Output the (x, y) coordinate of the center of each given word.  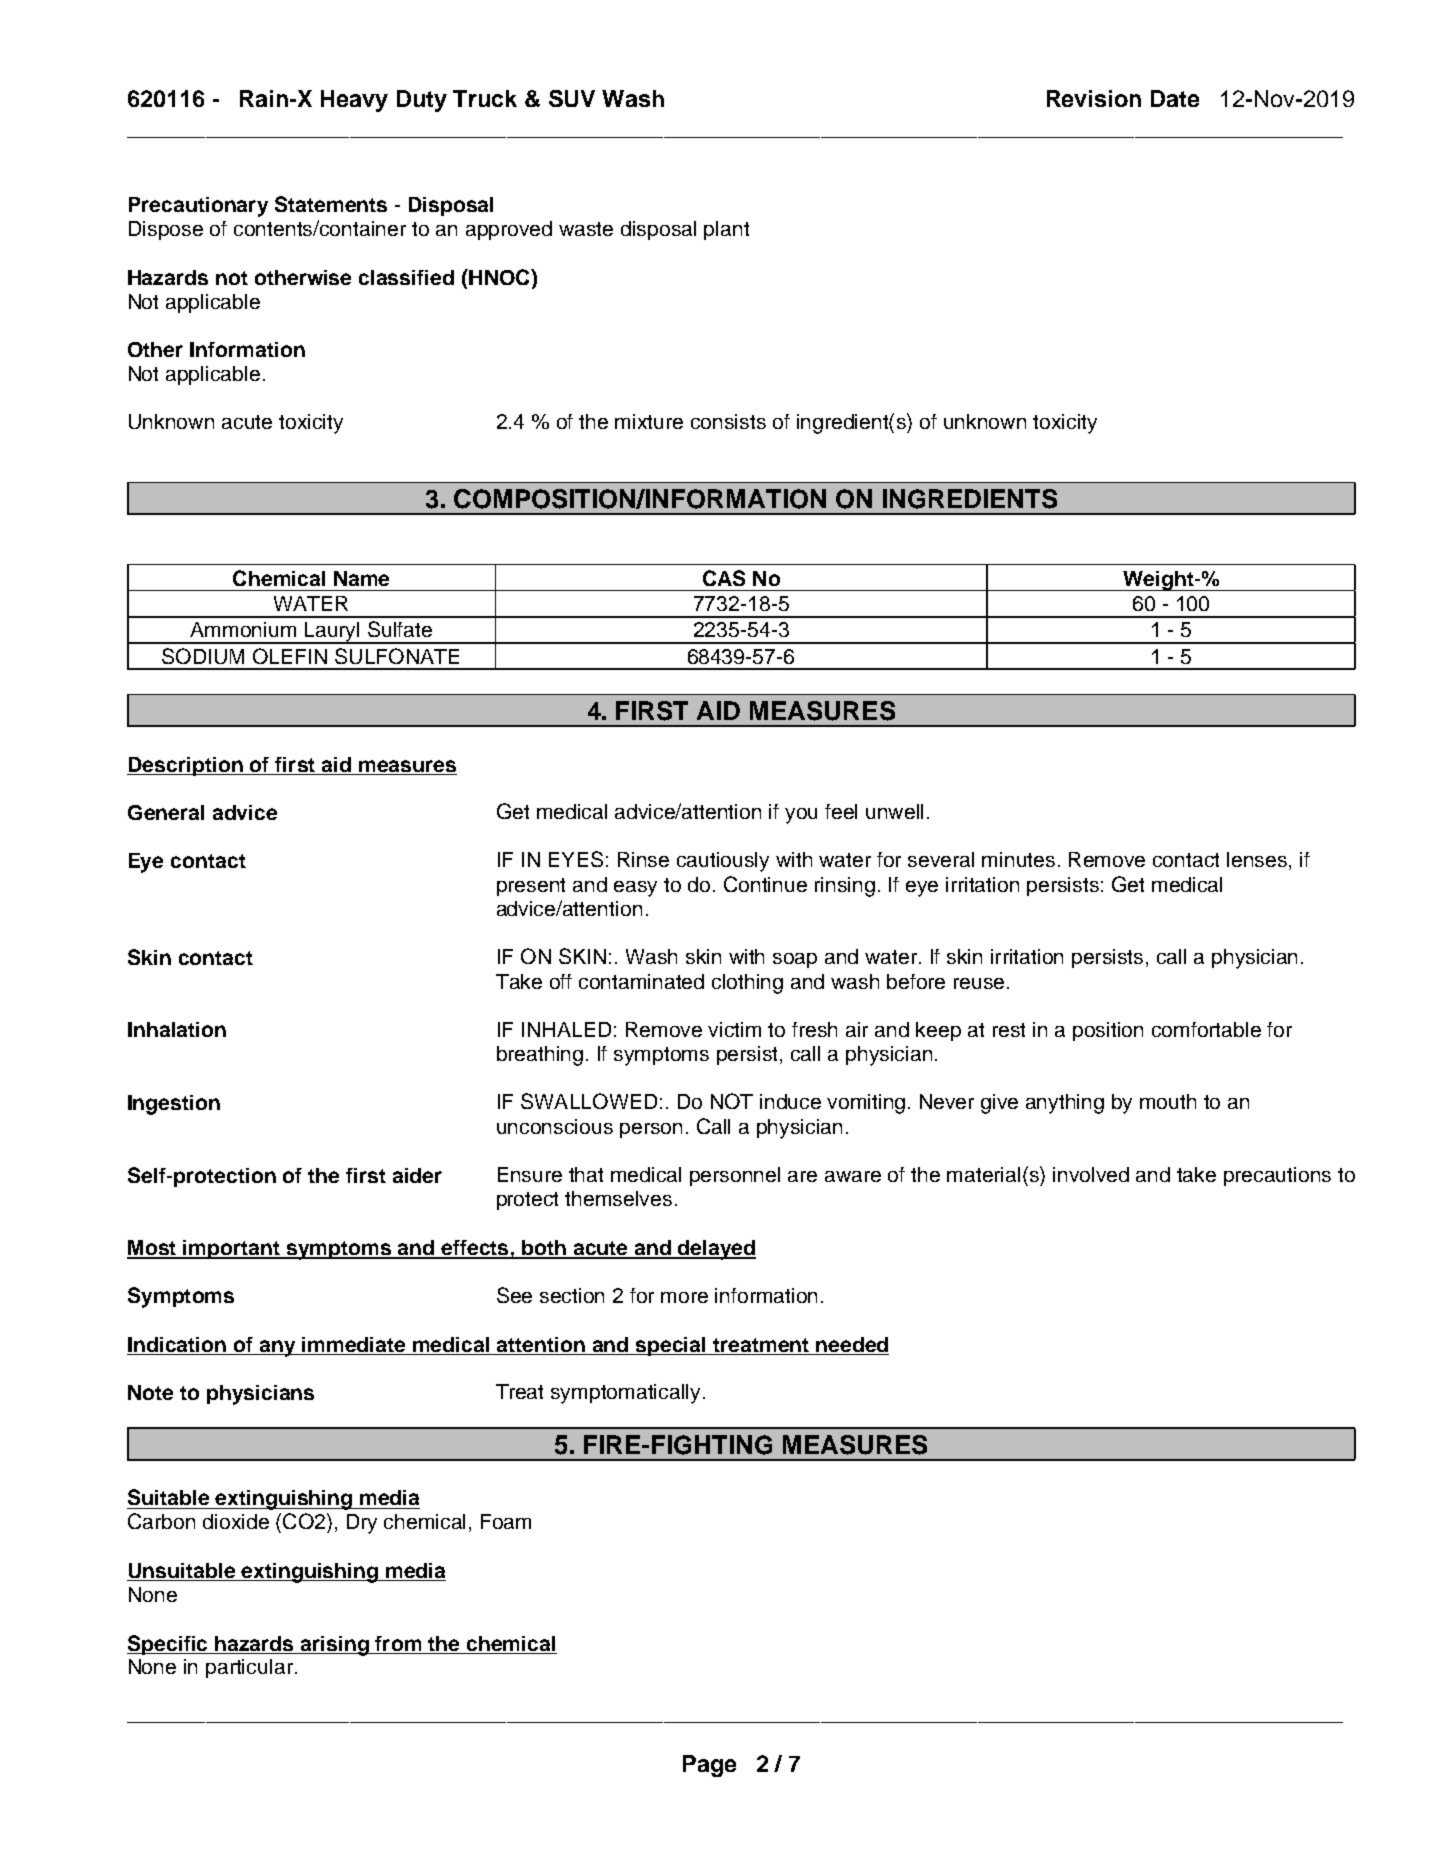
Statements (331, 204)
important (231, 1249)
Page (709, 1766)
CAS (724, 578)
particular (249, 1668)
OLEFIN (290, 656)
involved (1091, 1174)
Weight (1158, 581)
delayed (716, 1250)
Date (1175, 98)
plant (726, 230)
